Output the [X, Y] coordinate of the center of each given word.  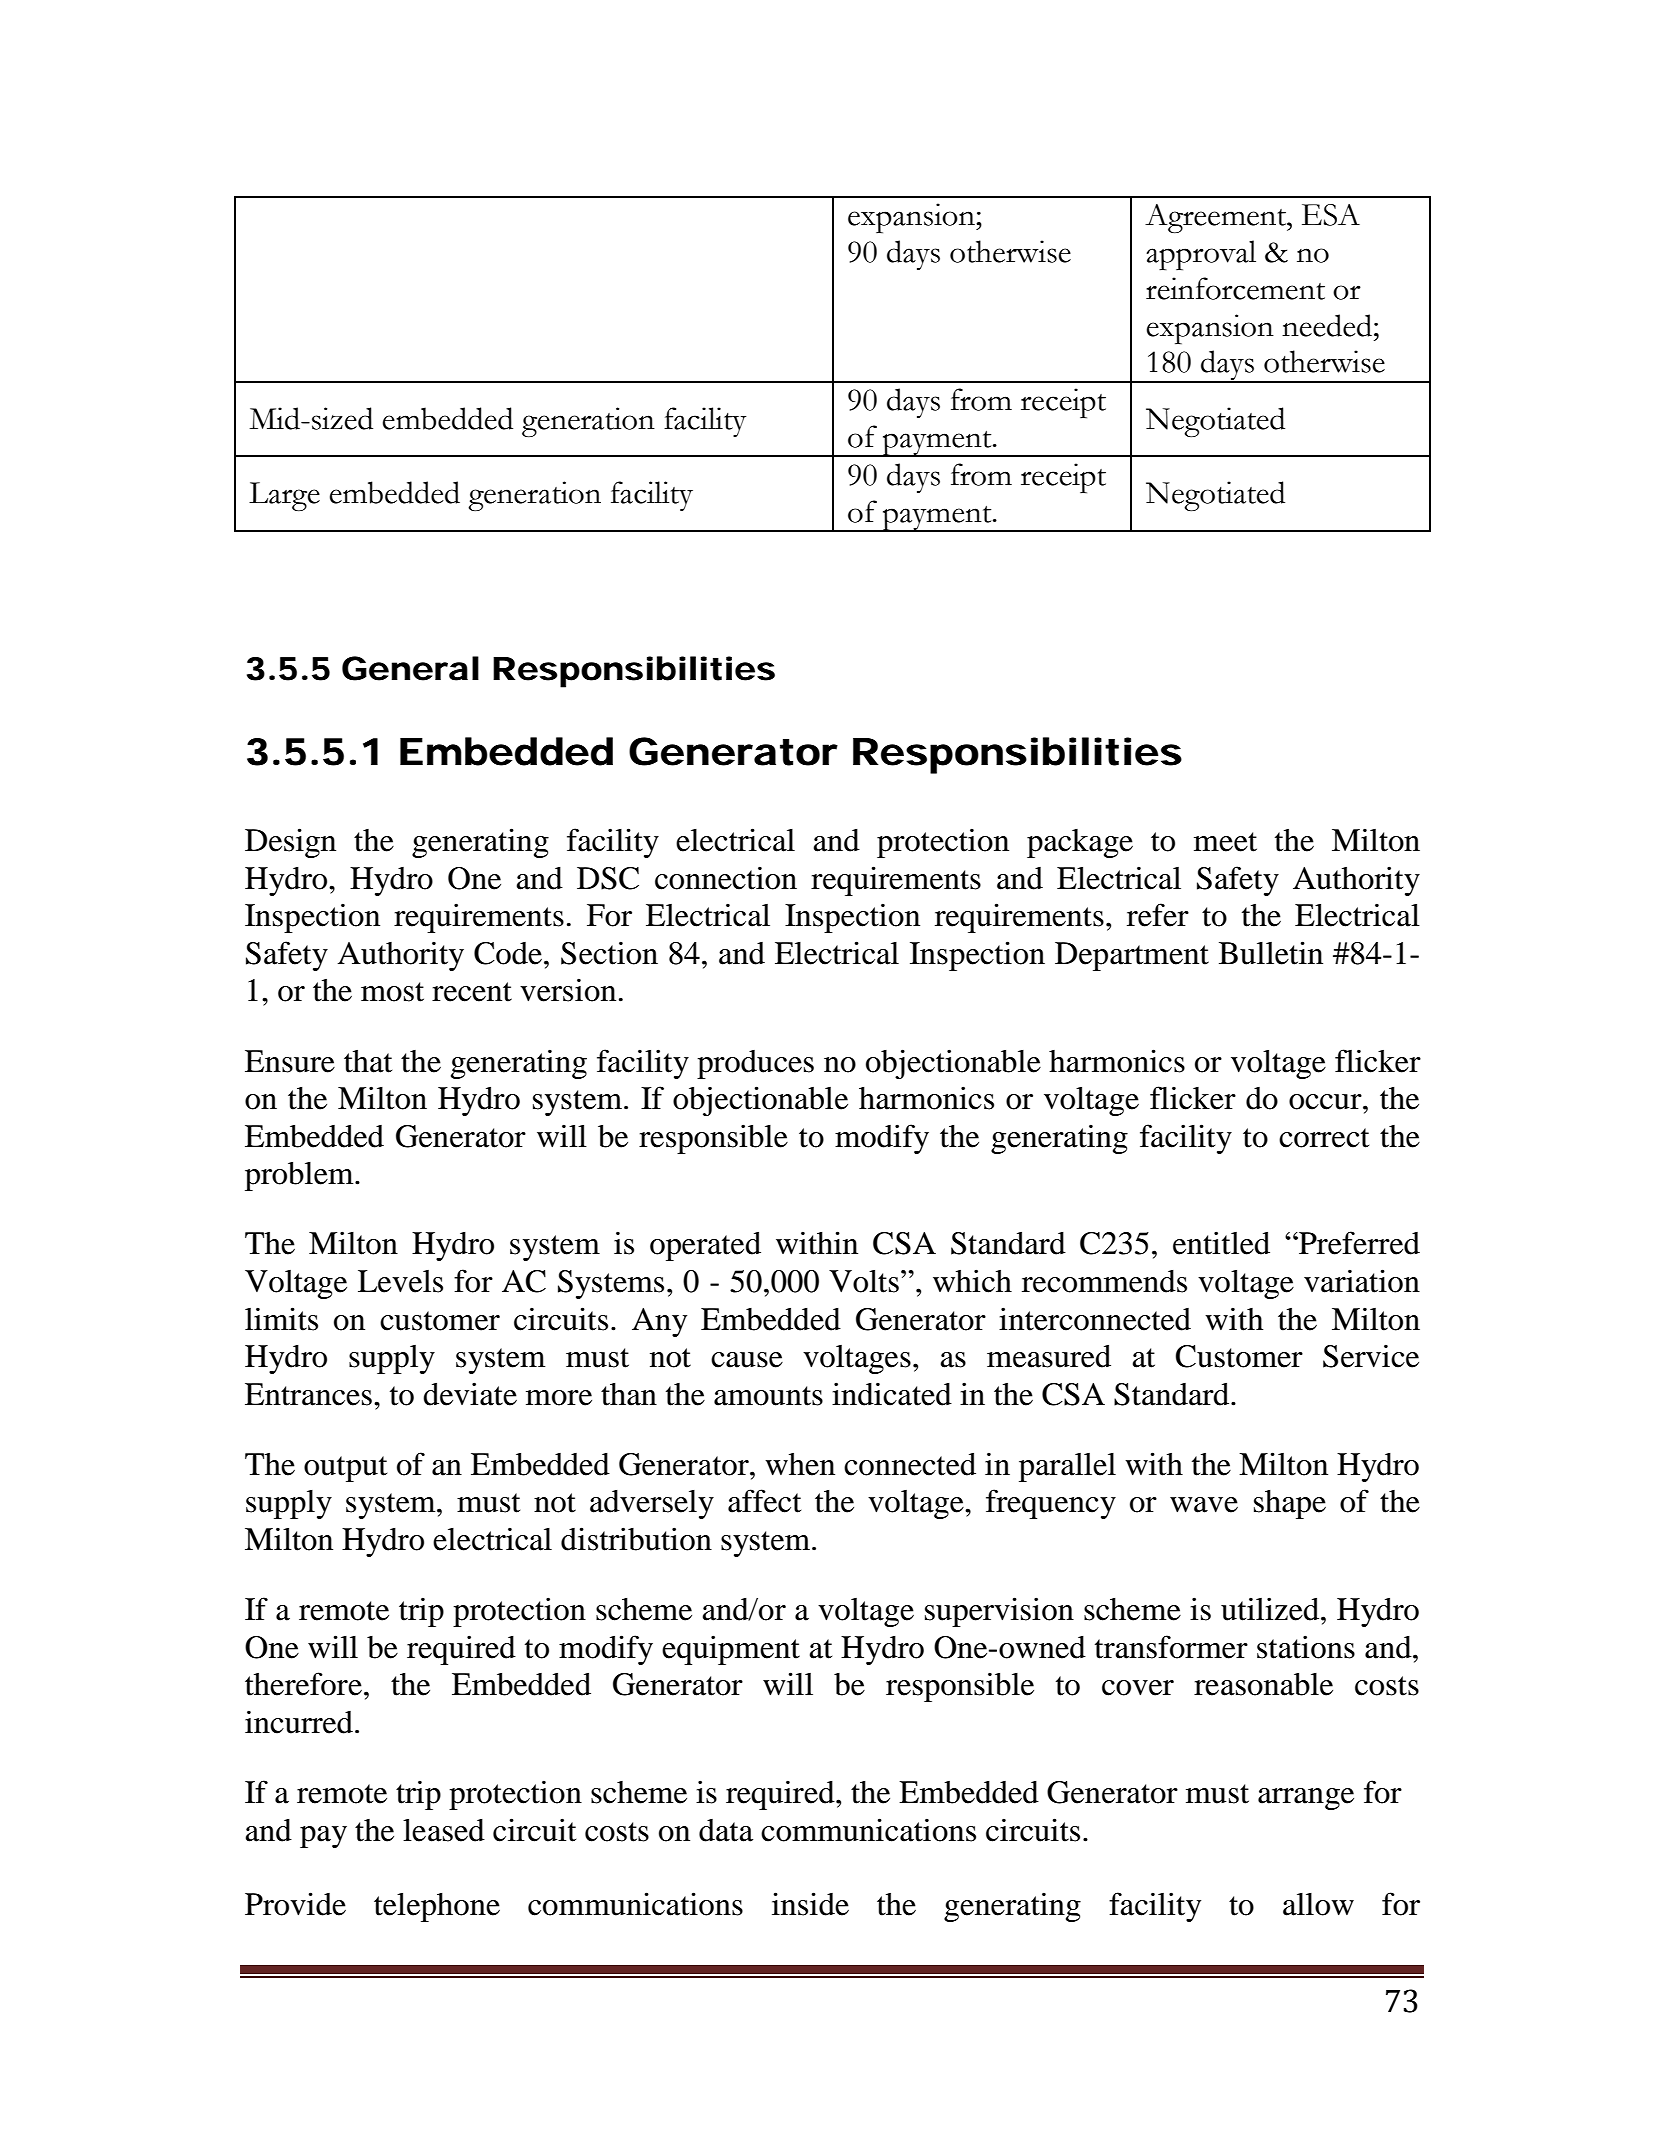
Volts [864, 1281]
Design [290, 843]
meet [1225, 842]
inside [810, 1904]
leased [444, 1830]
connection [726, 878]
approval [1201, 255]
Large [284, 496]
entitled [1221, 1243]
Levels [400, 1281]
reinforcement [1235, 288]
